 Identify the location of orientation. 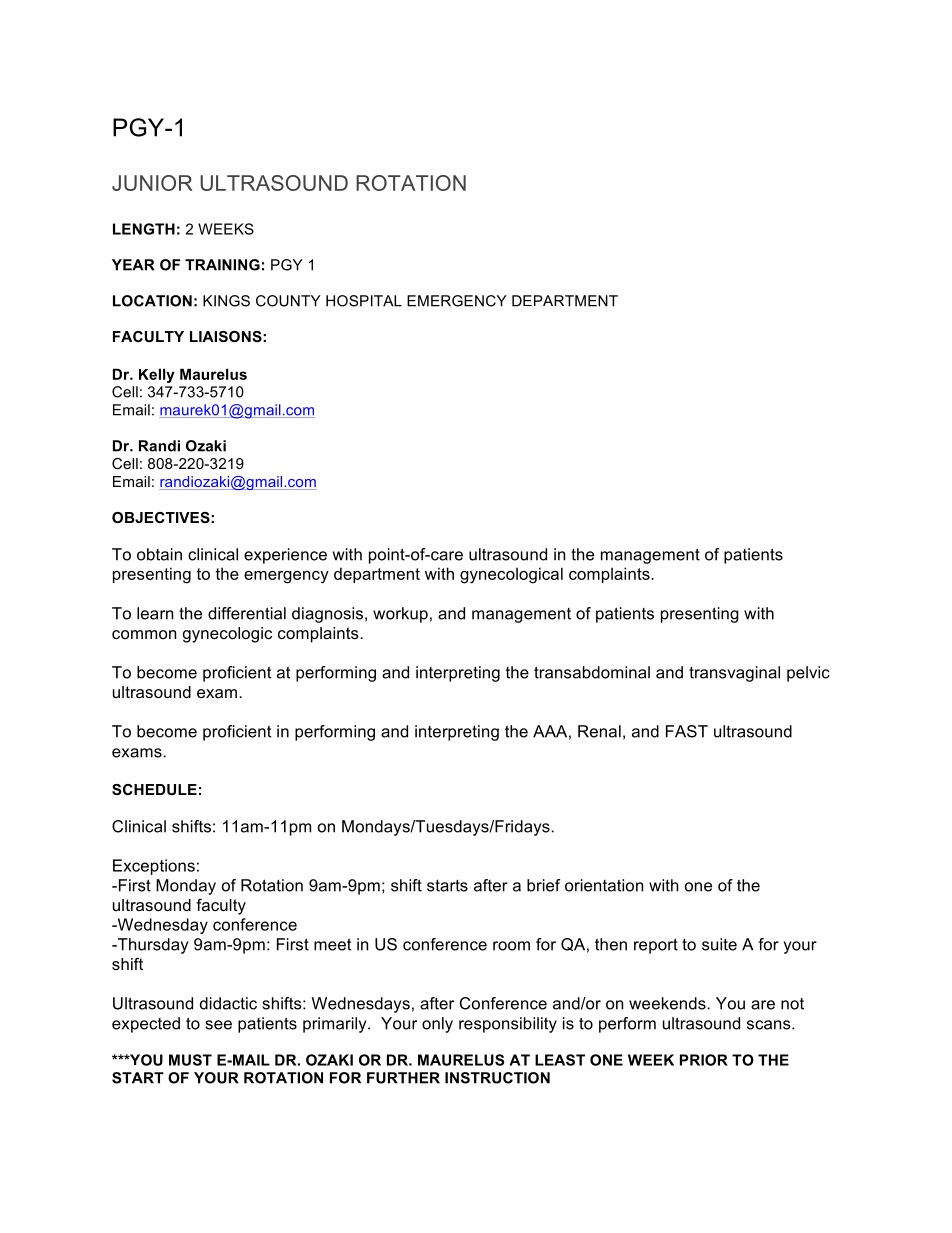
(604, 885).
